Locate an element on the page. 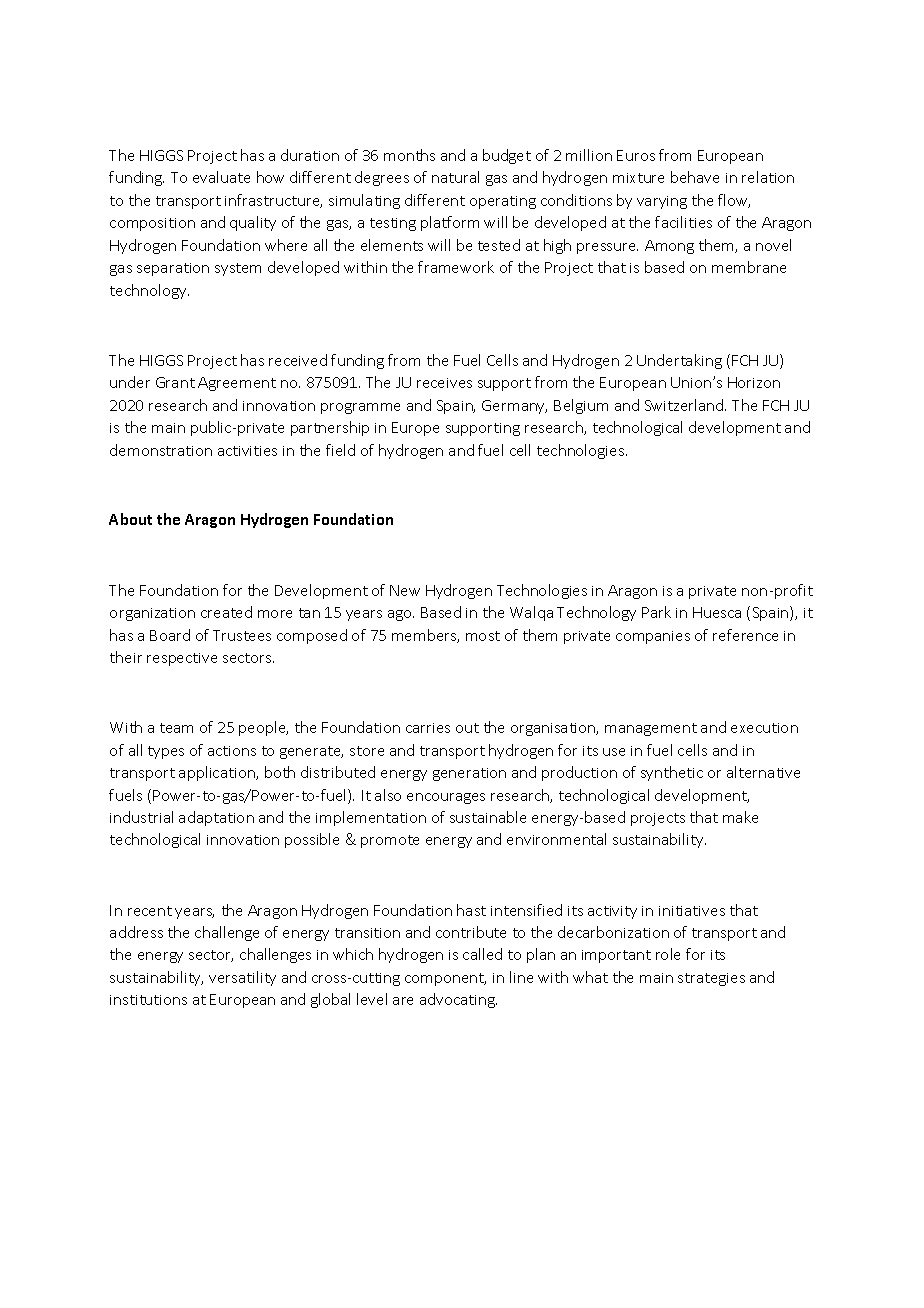 The width and height of the document is (924, 1308). behave is located at coordinates (695, 177).
